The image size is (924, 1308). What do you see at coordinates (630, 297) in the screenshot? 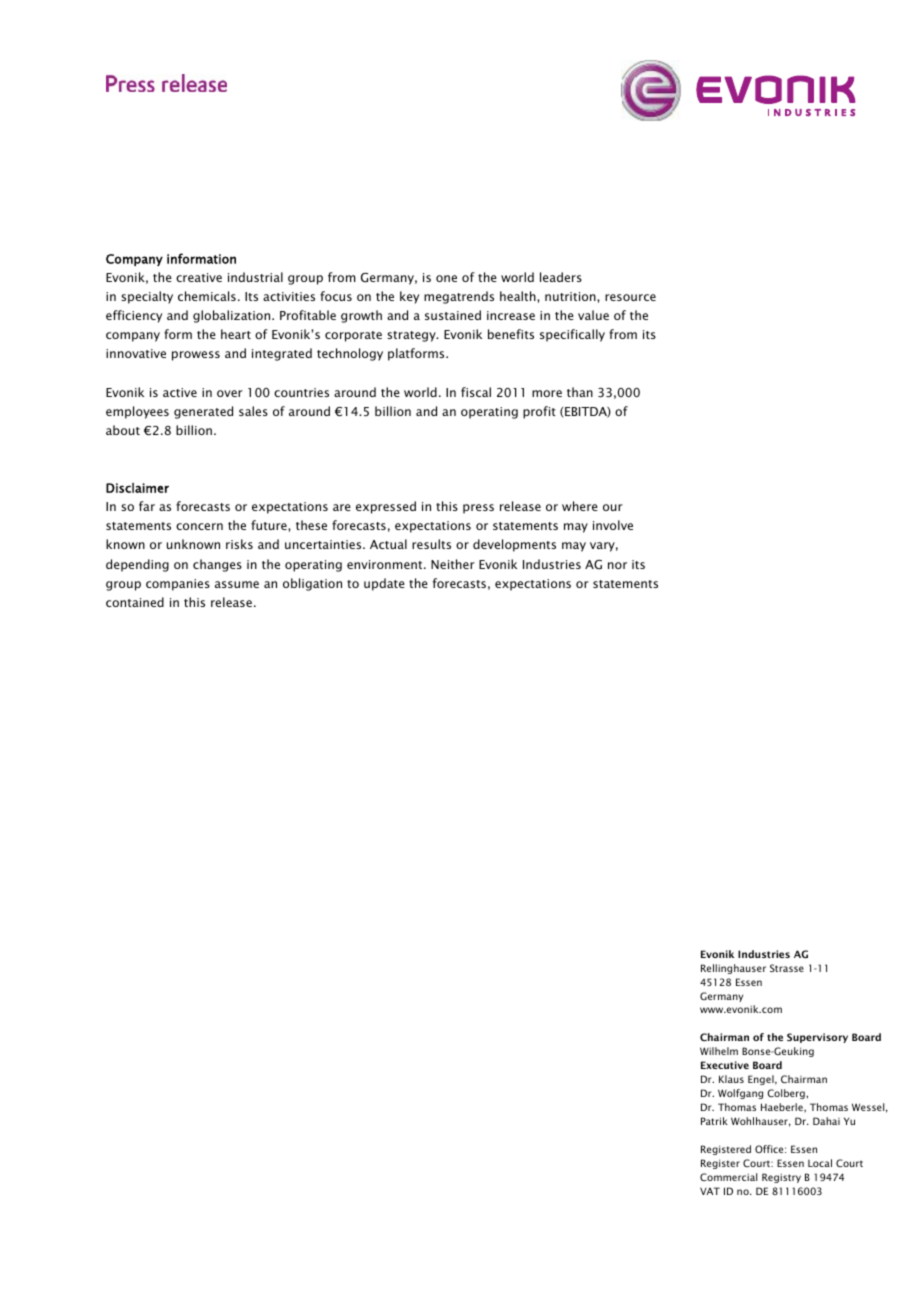
I see `resource` at bounding box center [630, 297].
